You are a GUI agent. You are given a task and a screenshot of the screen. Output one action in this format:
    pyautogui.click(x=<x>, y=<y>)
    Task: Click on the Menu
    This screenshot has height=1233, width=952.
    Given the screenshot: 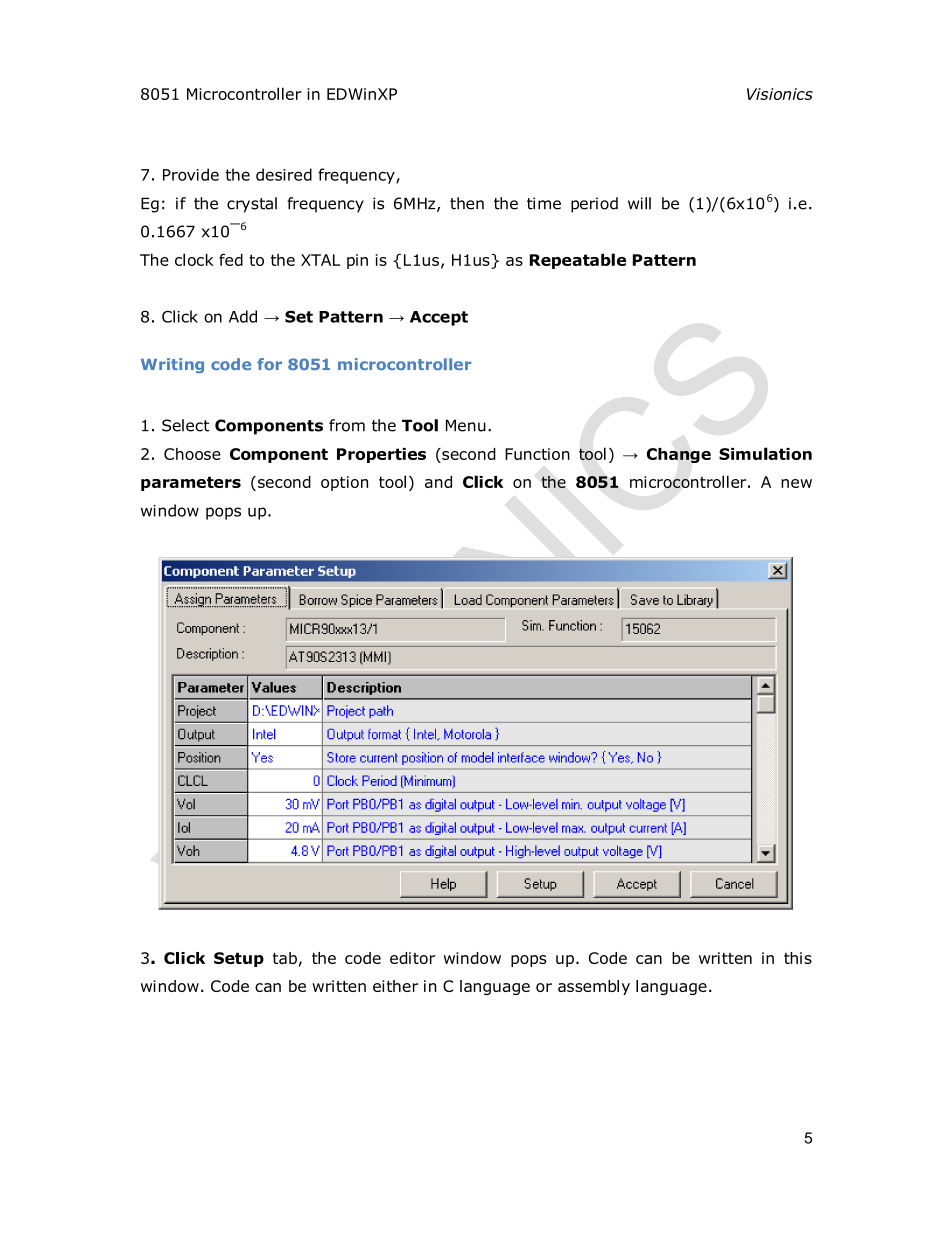 What is the action you would take?
    pyautogui.click(x=466, y=425)
